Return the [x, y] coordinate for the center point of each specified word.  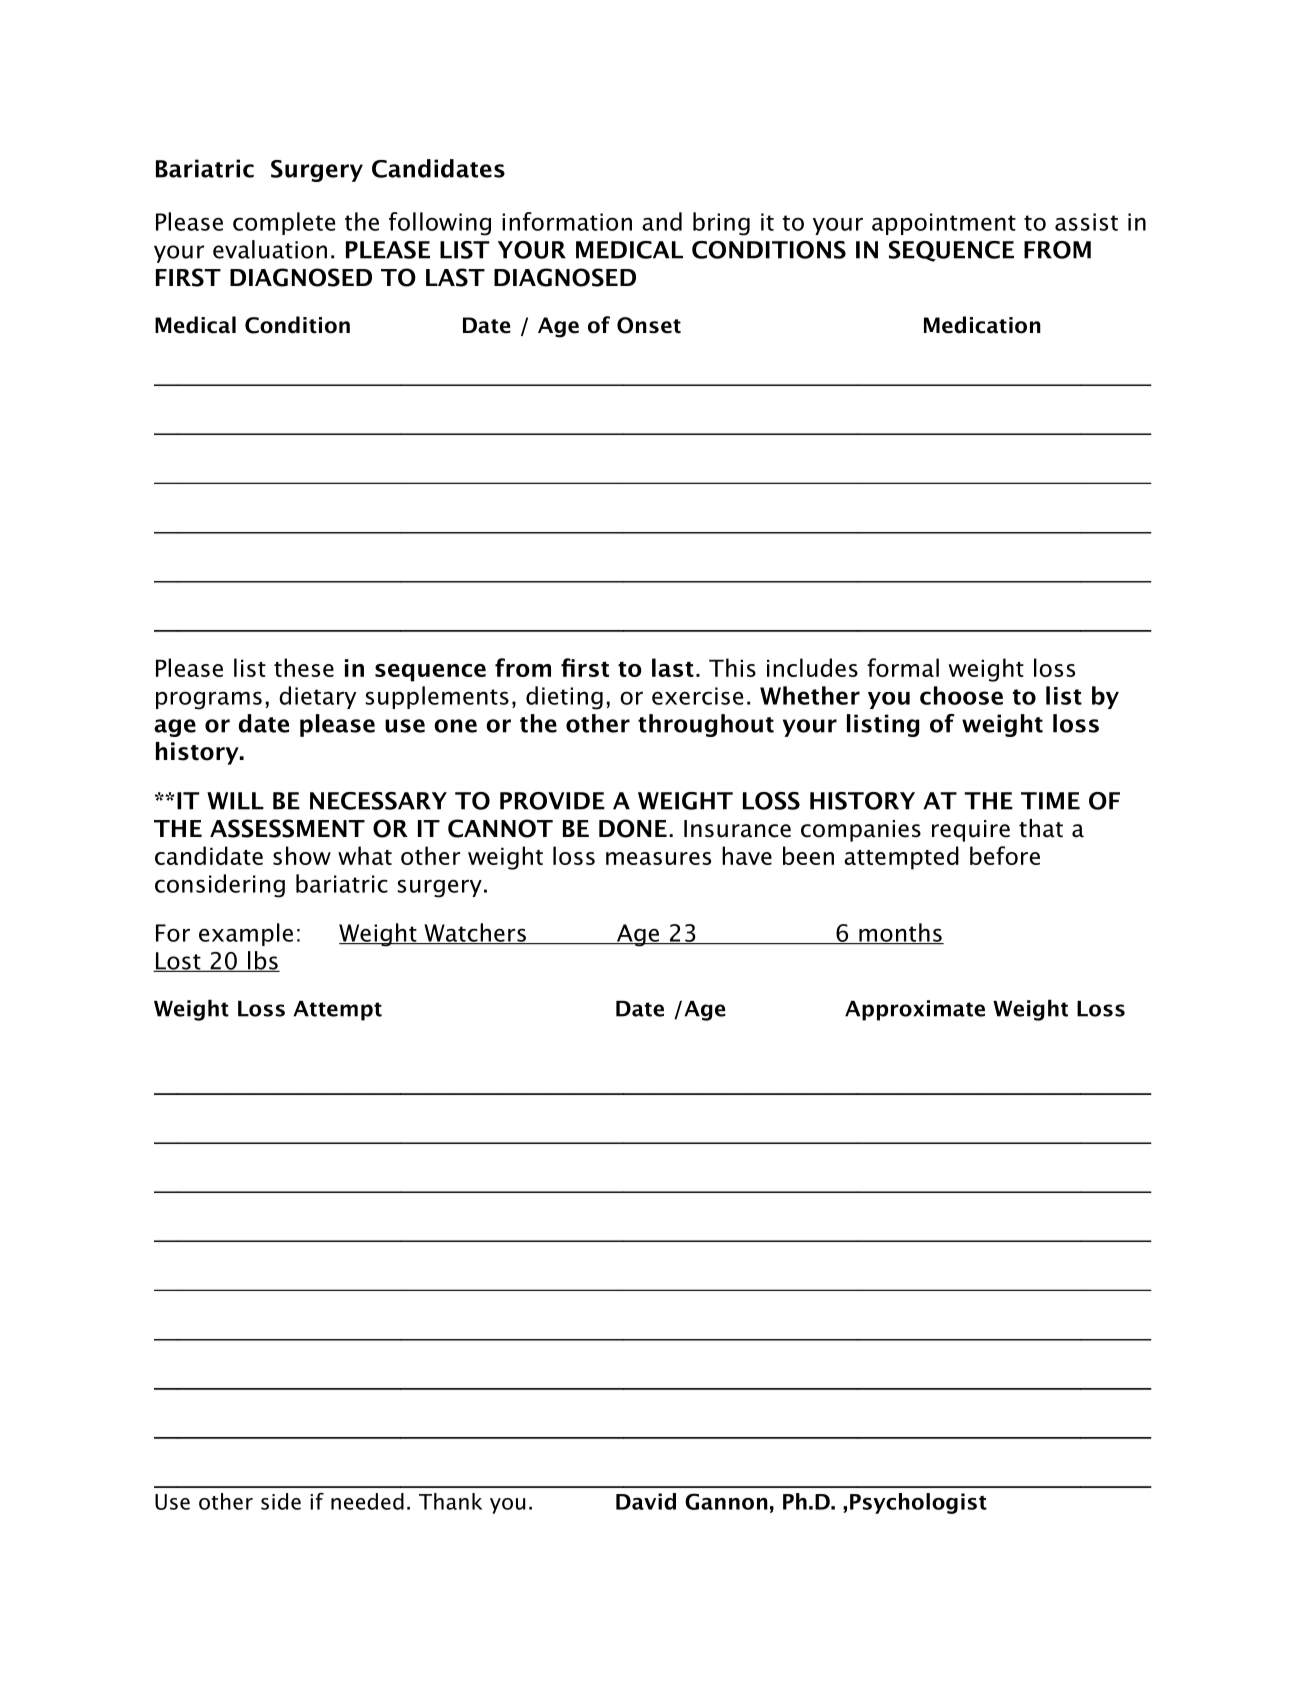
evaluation [270, 249]
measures [658, 858]
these [304, 667]
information [567, 221]
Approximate [915, 1010]
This [732, 667]
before [1005, 855]
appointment [944, 224]
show [302, 855]
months [900, 933]
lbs [263, 961]
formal [903, 667]
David [646, 1501]
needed [367, 1501]
